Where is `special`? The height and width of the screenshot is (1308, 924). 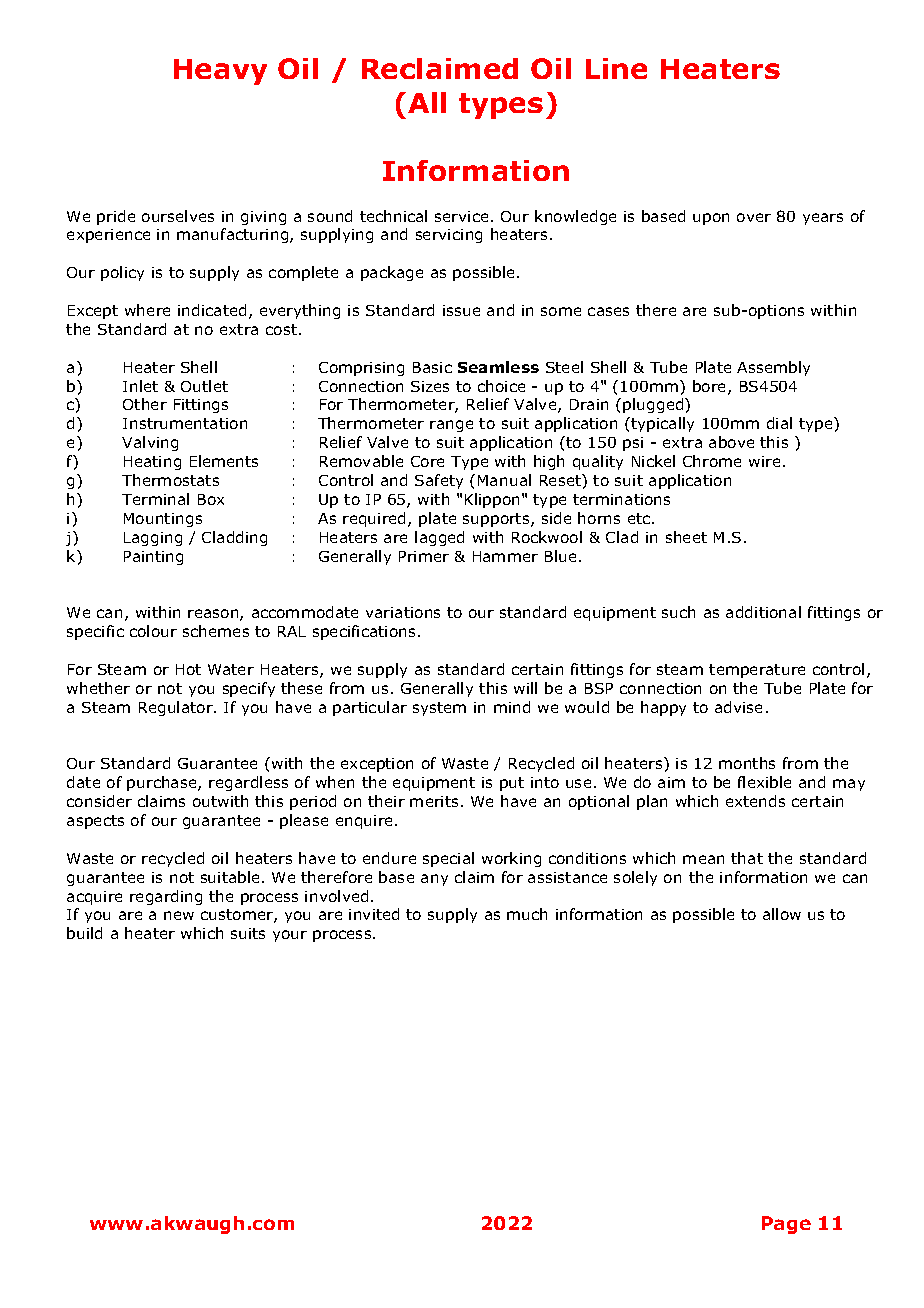
special is located at coordinates (448, 859).
